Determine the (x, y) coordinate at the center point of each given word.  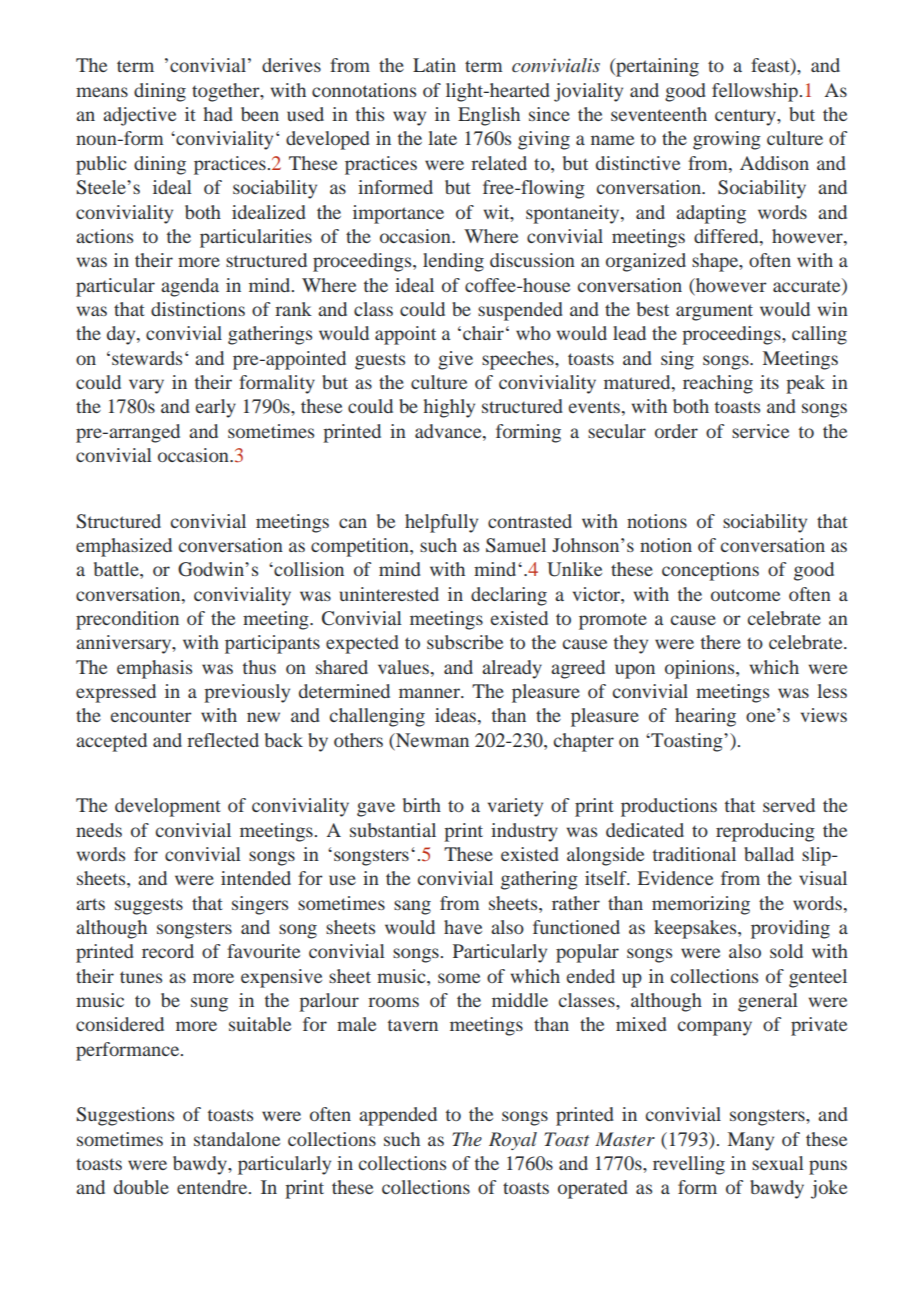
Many (751, 1141)
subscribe (465, 642)
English (489, 116)
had (218, 114)
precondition (127, 620)
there (721, 642)
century (746, 117)
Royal (513, 1141)
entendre (213, 1187)
